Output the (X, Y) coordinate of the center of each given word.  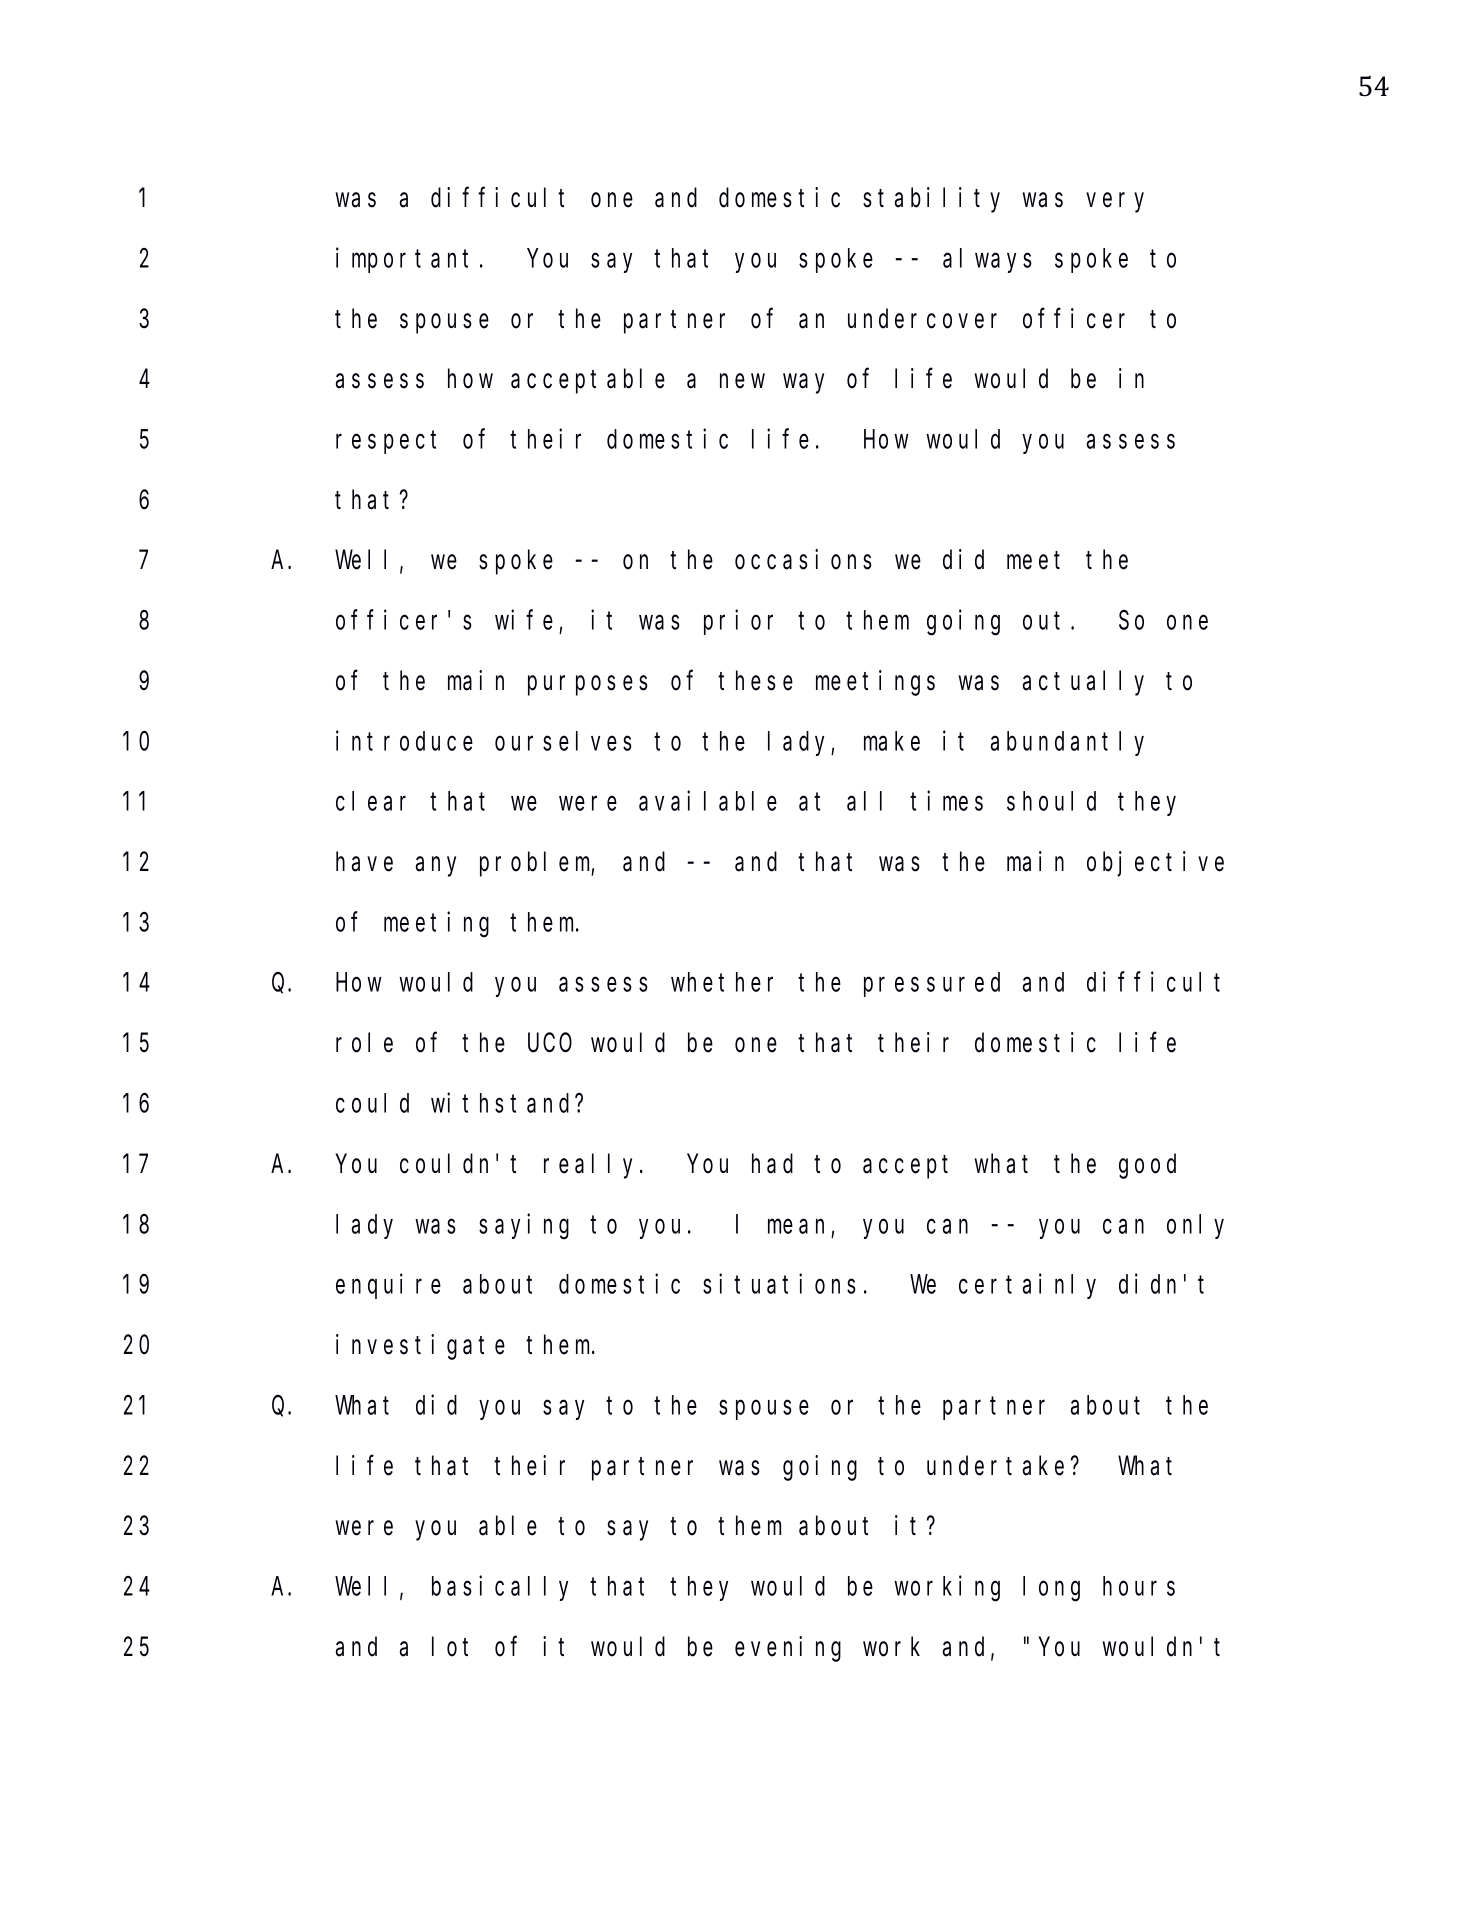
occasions (803, 559)
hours (1139, 1586)
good (1147, 1166)
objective (1155, 864)
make (892, 741)
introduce (404, 741)
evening (788, 1649)
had (772, 1164)
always (987, 260)
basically (500, 1588)
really (592, 1166)
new (742, 381)
